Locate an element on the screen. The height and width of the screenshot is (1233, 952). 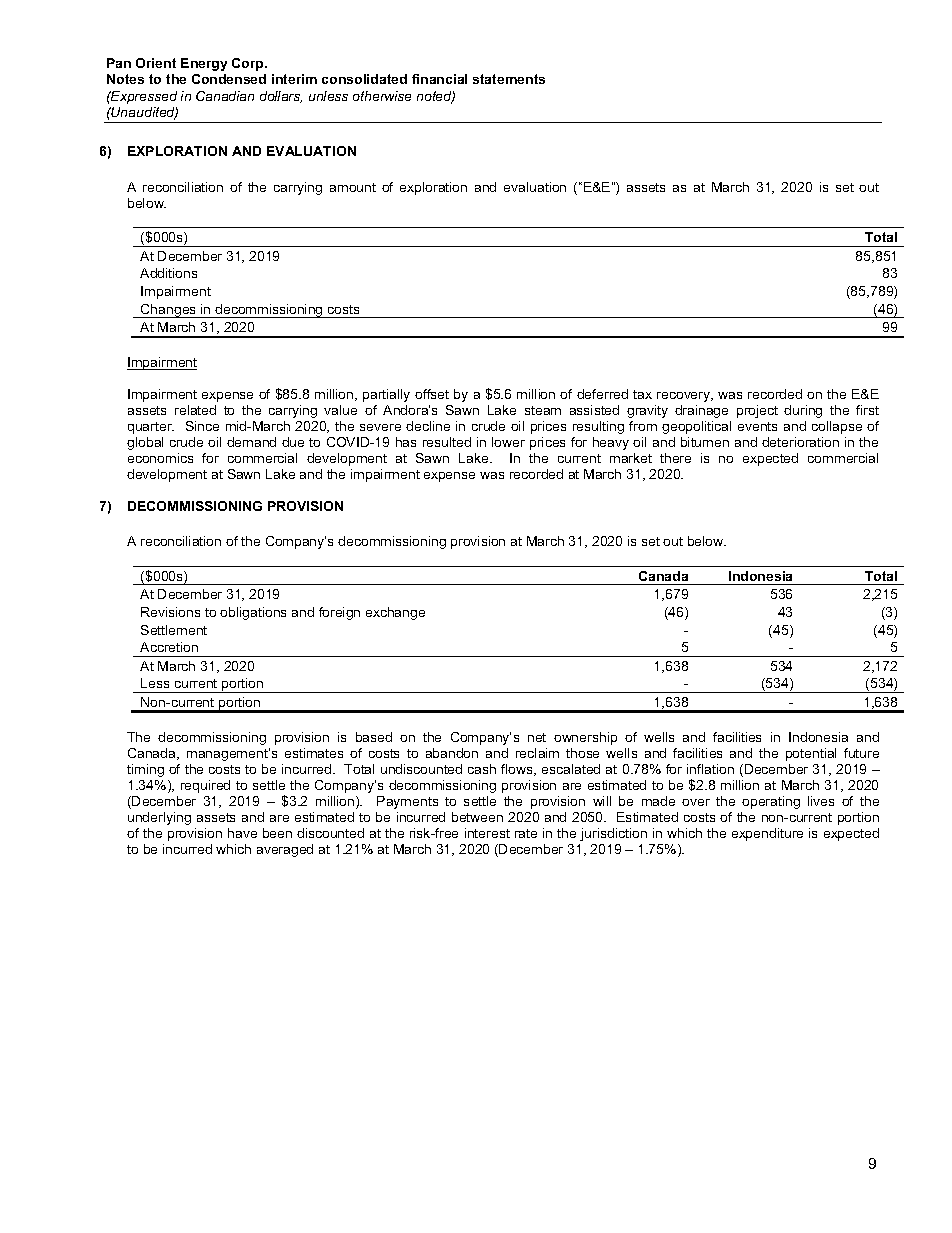
Additions is located at coordinates (168, 273).
